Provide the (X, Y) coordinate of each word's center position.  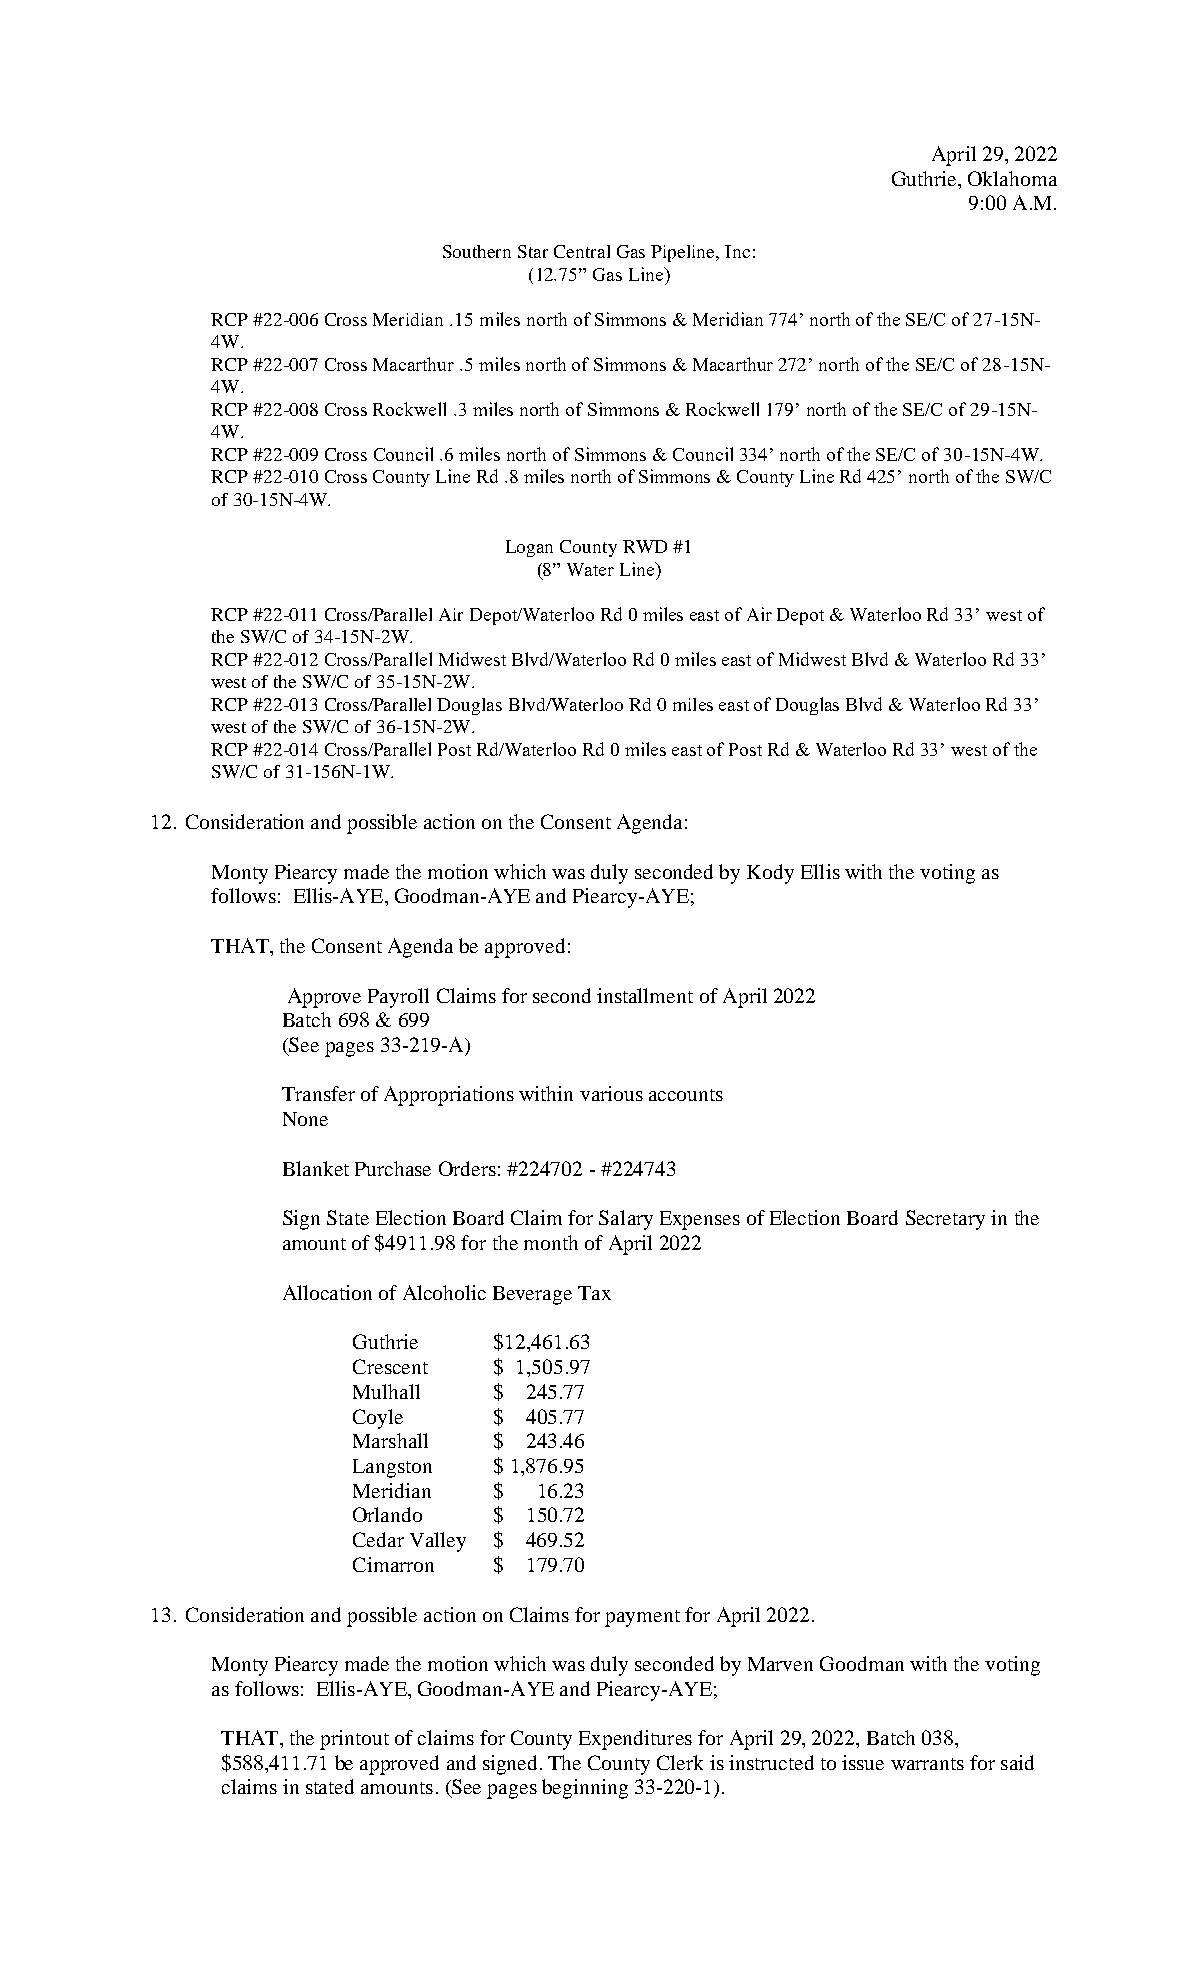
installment (645, 995)
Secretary (945, 1220)
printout (354, 1740)
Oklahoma (1012, 178)
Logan (529, 548)
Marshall (390, 1440)
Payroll (398, 998)
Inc (737, 251)
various (611, 1093)
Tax (594, 1293)
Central (582, 251)
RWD (645, 546)
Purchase (393, 1168)
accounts (686, 1095)
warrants (927, 1764)
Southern (477, 251)
